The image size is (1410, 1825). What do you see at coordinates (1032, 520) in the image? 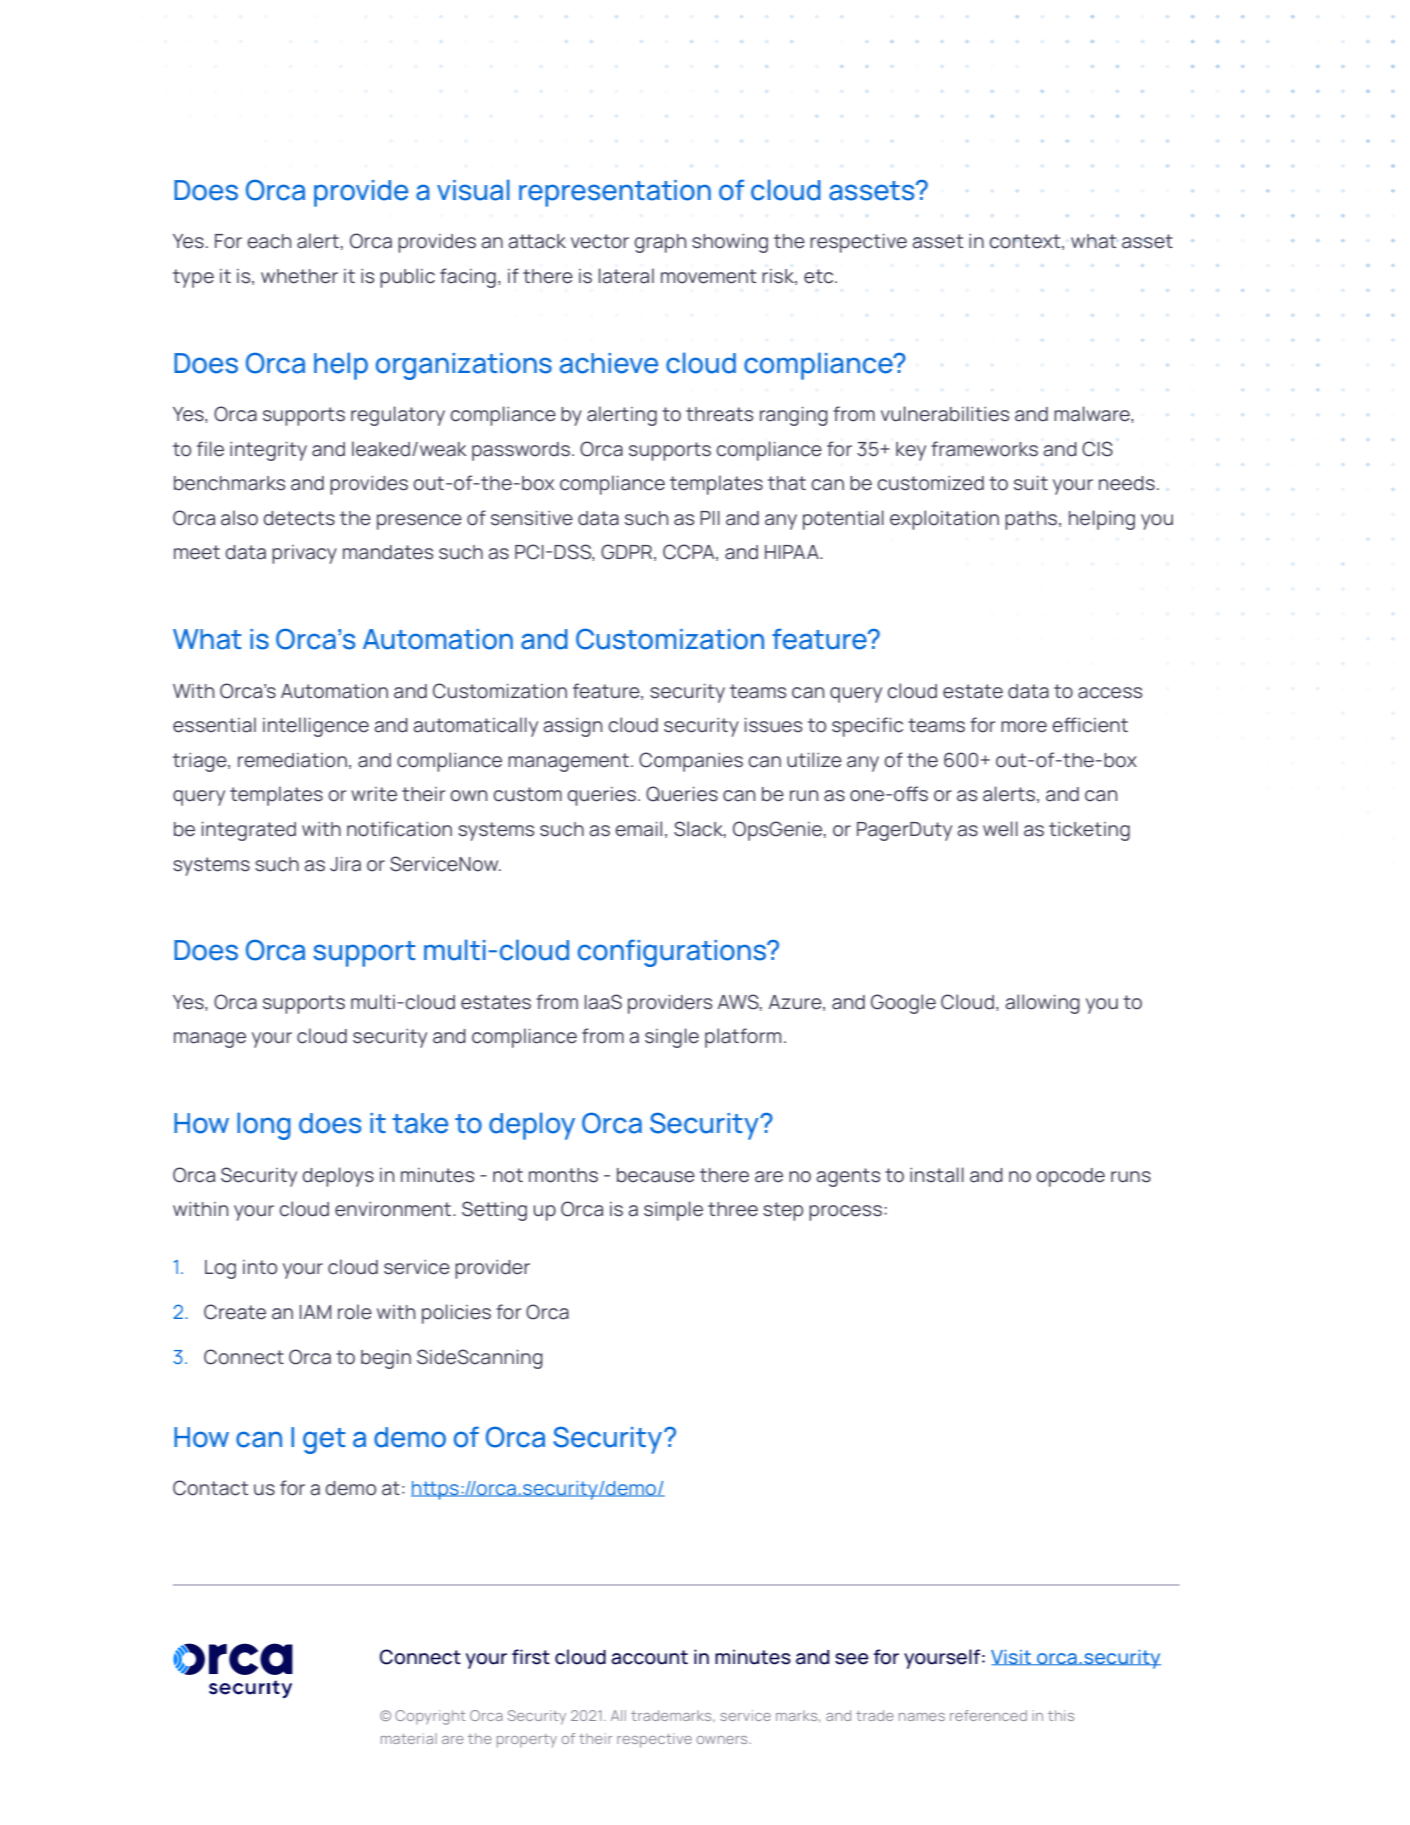
I see `paths` at bounding box center [1032, 520].
